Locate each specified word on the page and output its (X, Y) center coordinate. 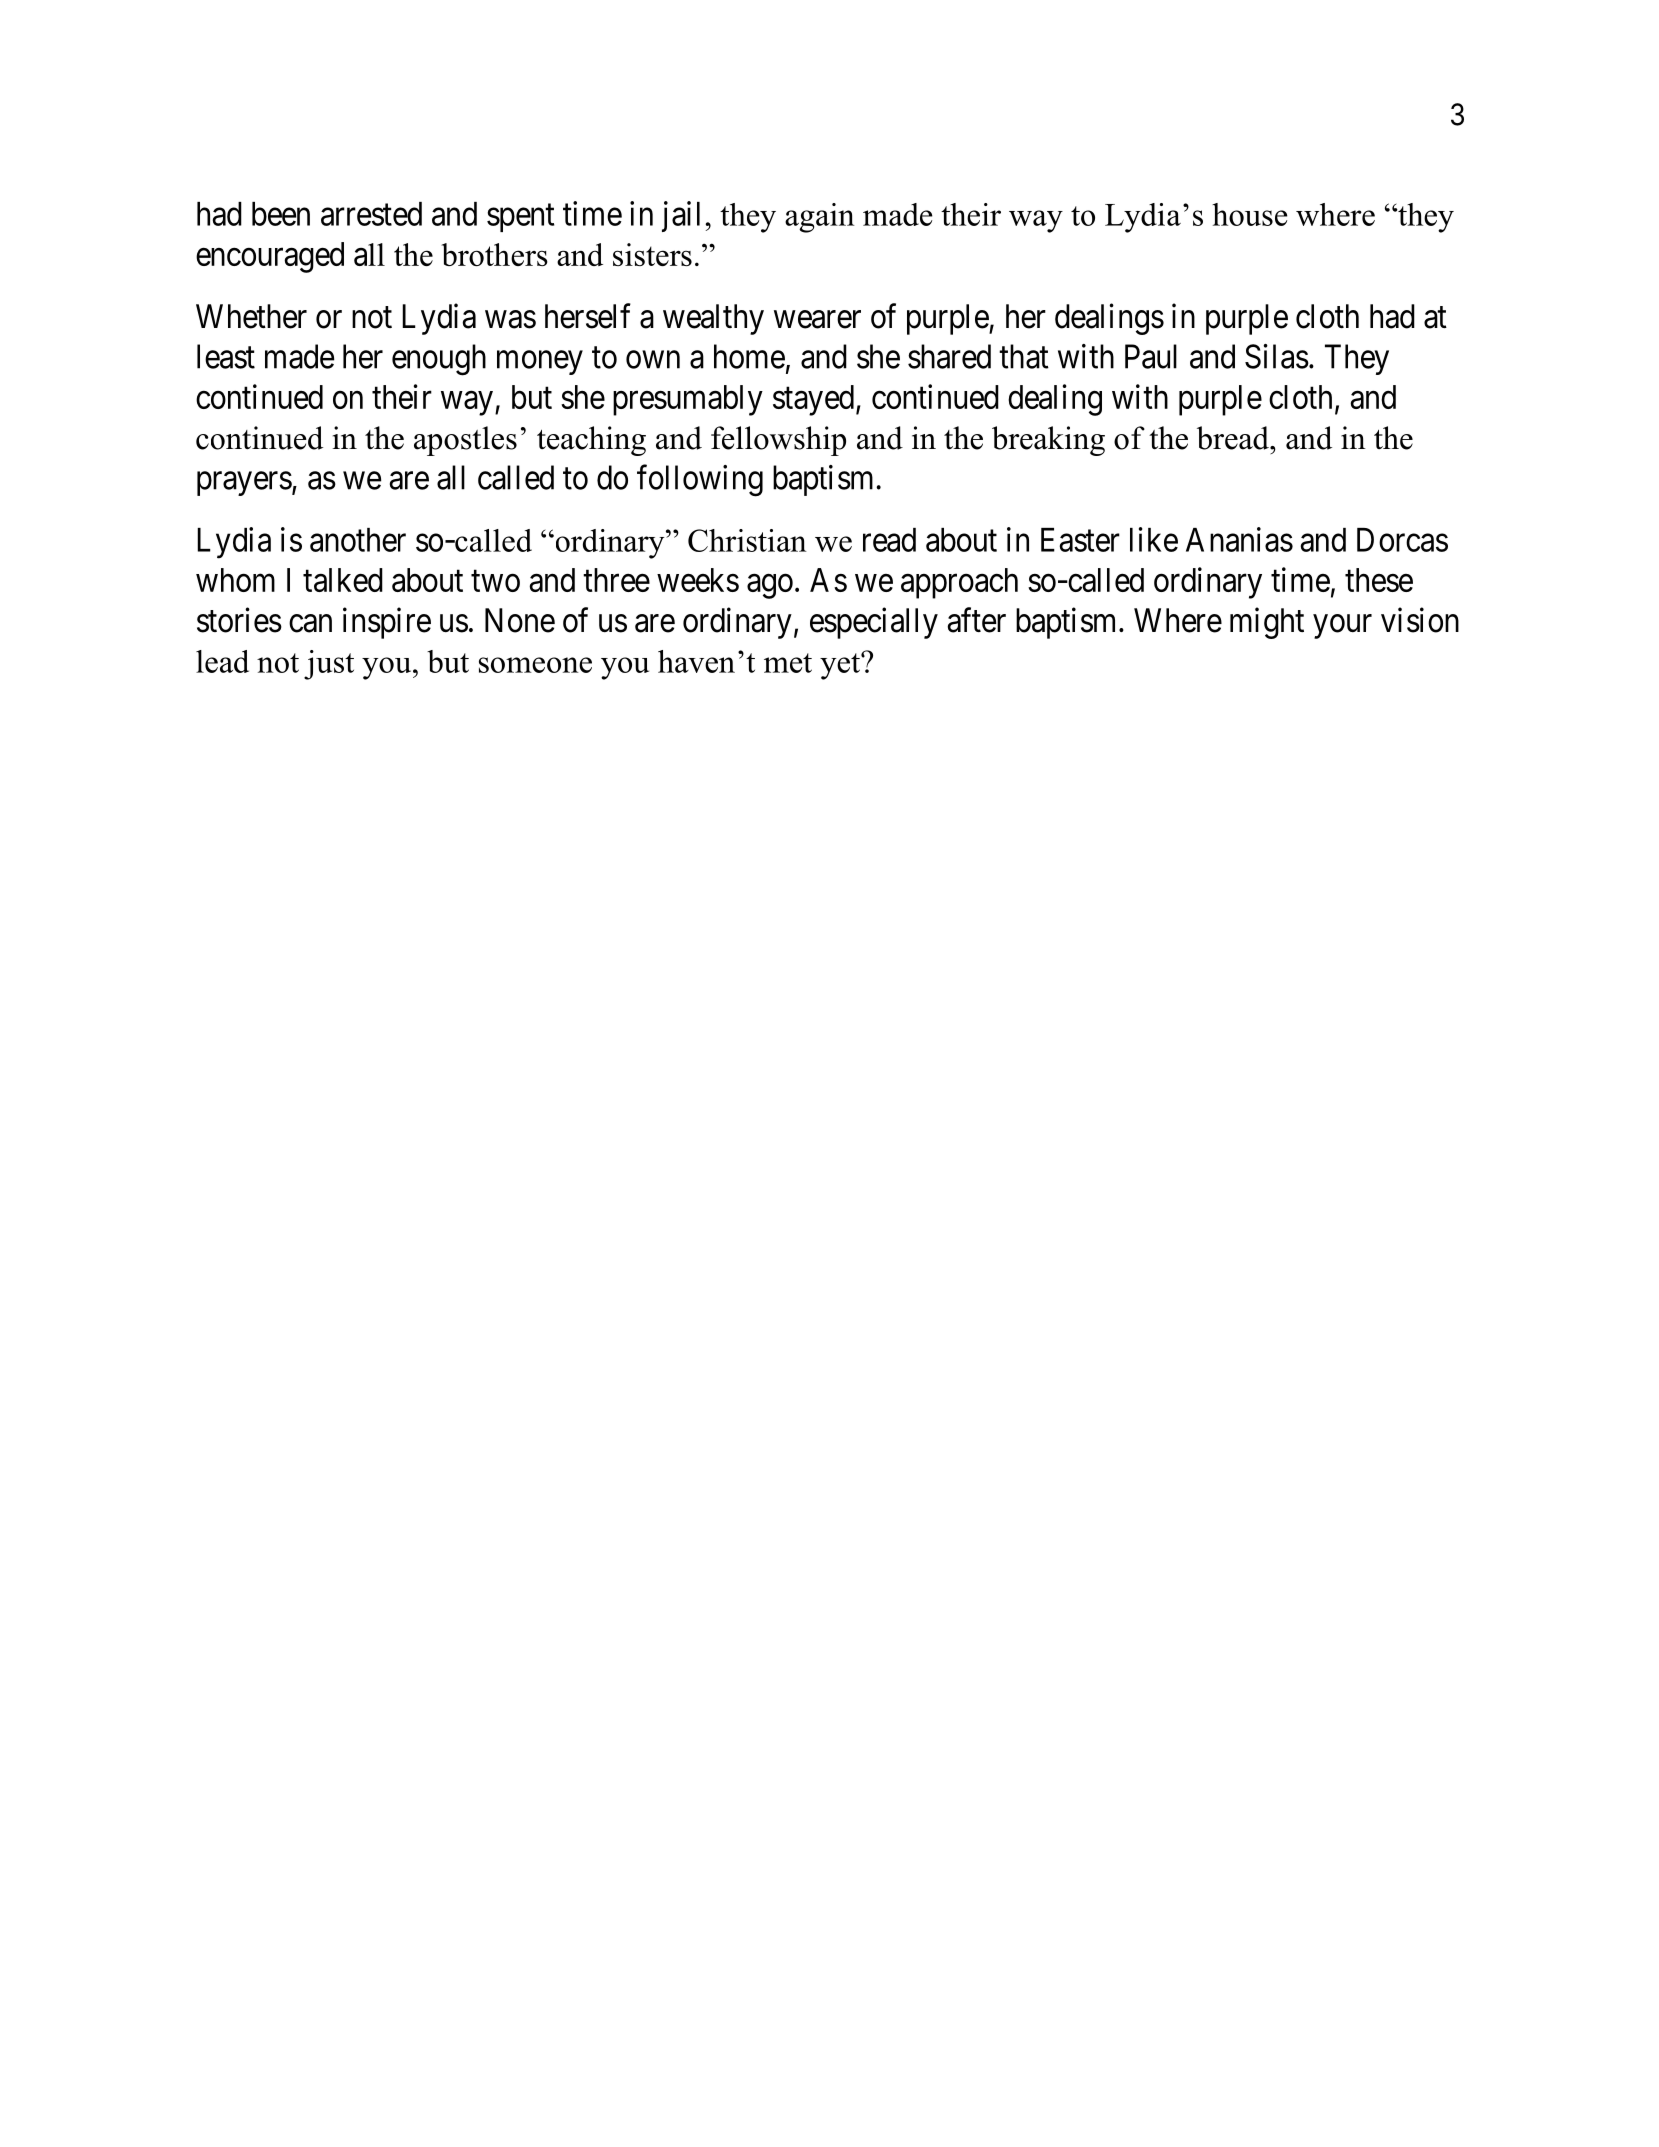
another (358, 540)
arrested (371, 214)
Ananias (1239, 539)
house (1249, 214)
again (819, 218)
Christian (747, 540)
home (749, 356)
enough (439, 360)
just (329, 665)
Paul (1151, 356)
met (788, 663)
